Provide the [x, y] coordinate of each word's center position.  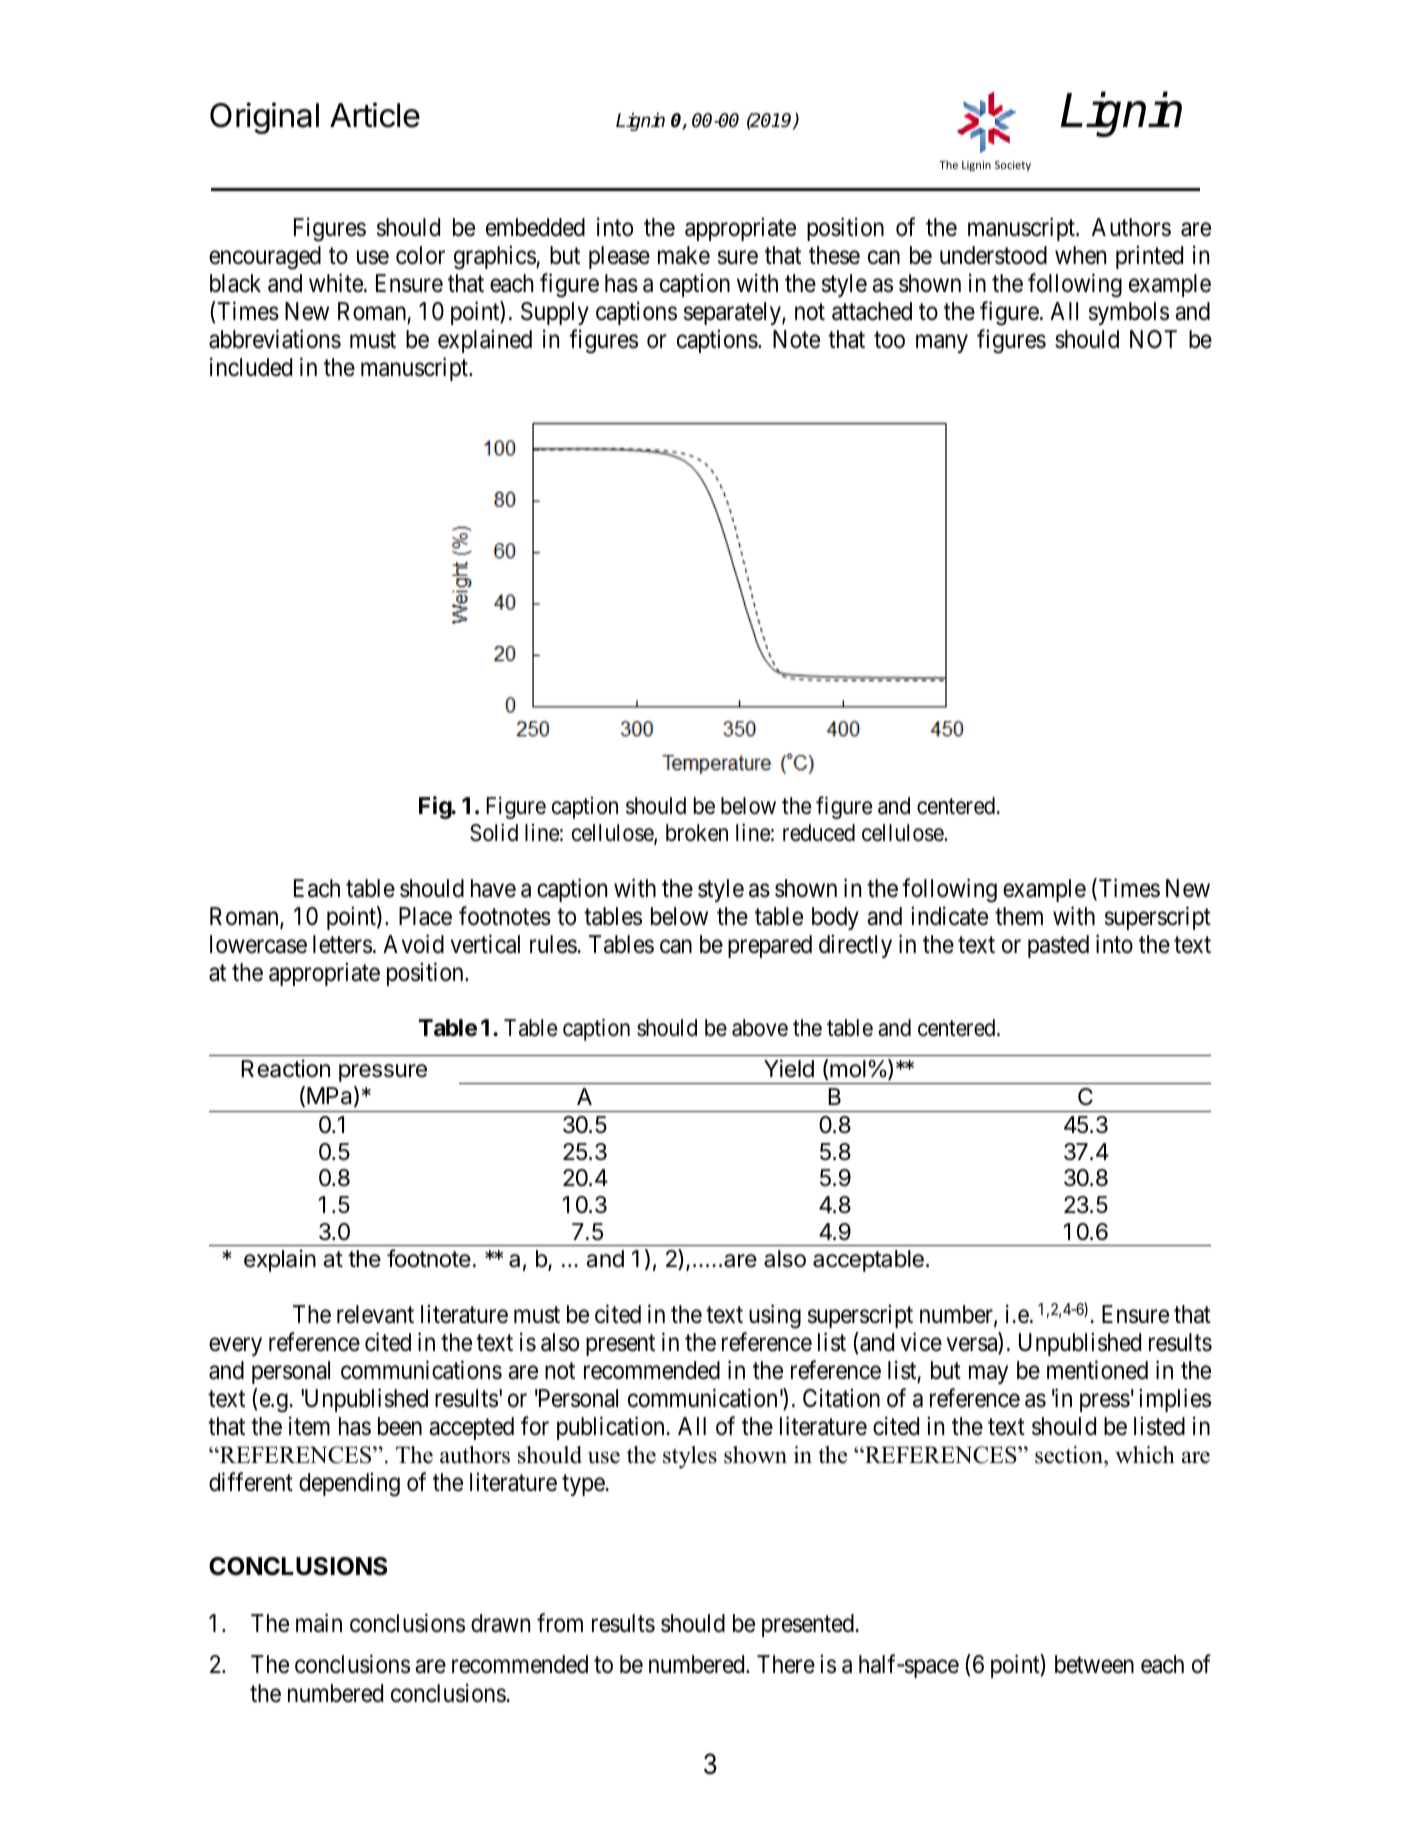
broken [697, 833]
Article [375, 115]
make [684, 255]
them [1019, 916]
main [319, 1623]
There [786, 1664]
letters [342, 944]
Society [1013, 166]
